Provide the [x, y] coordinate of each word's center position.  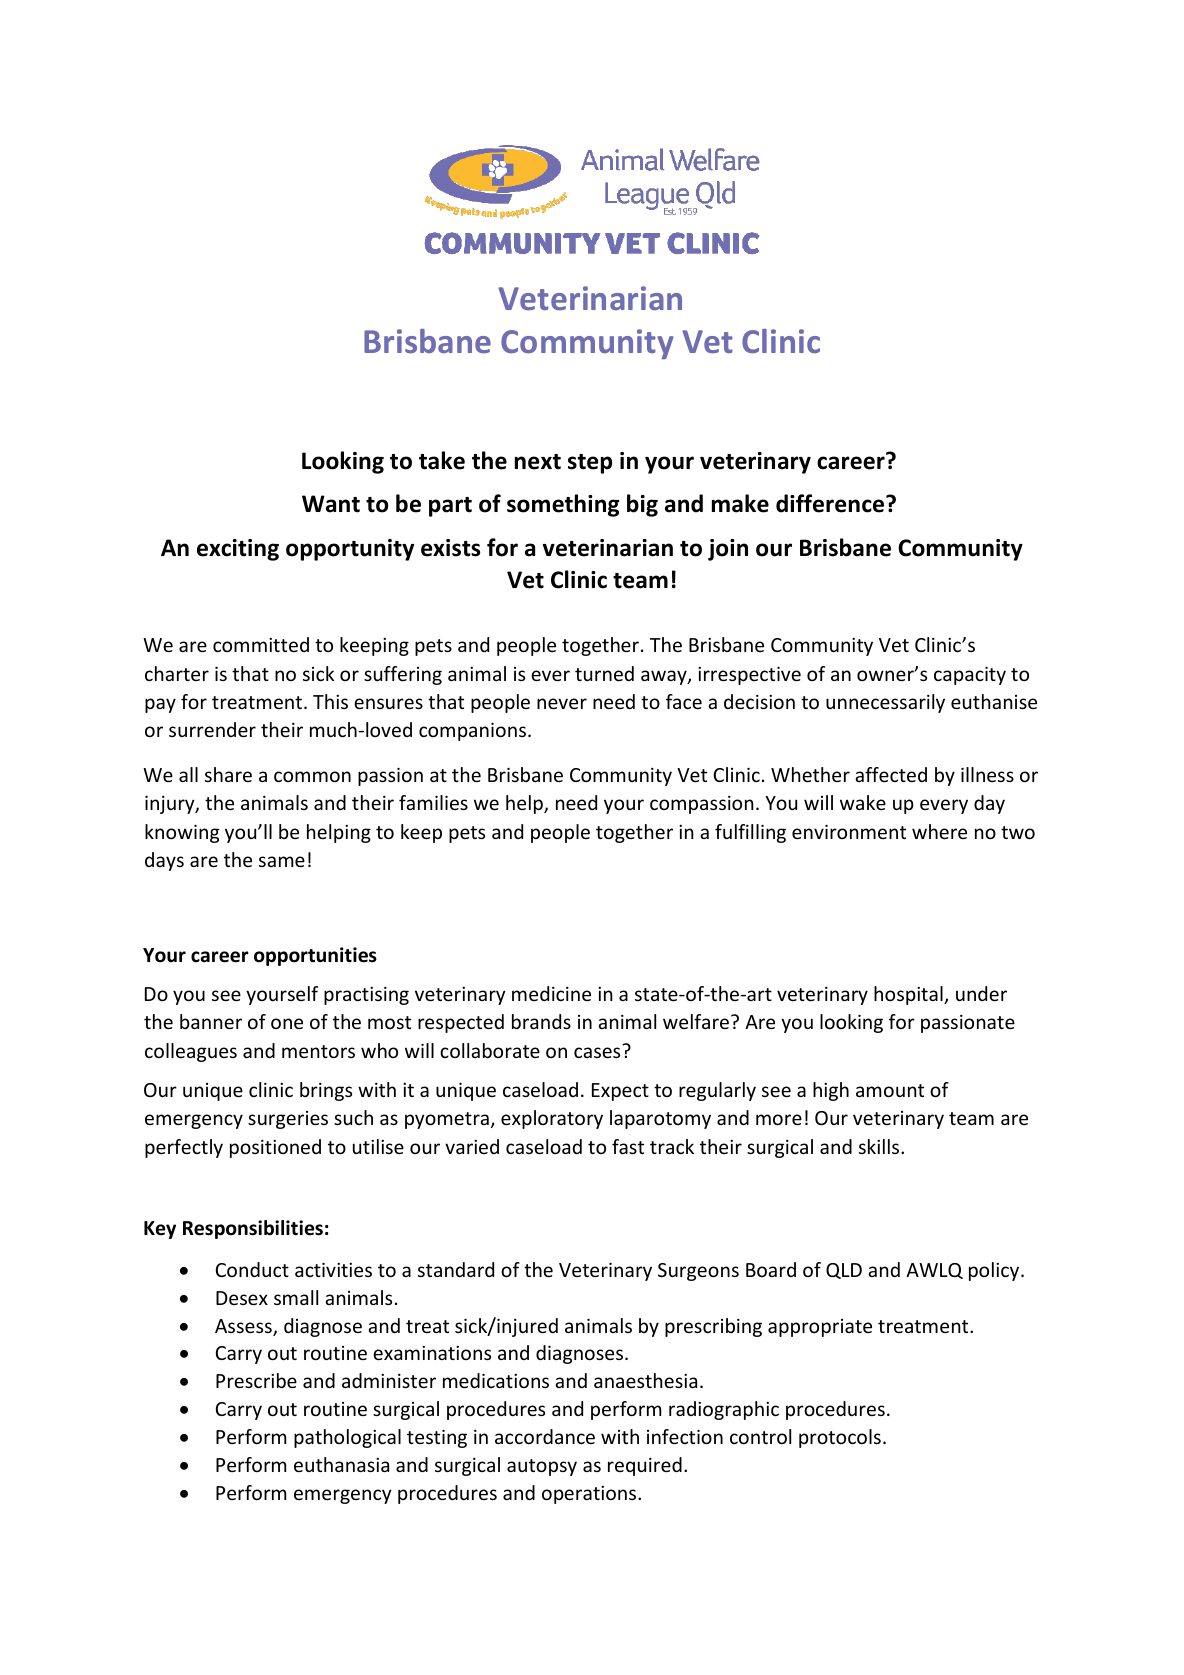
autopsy [542, 1467]
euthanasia [341, 1464]
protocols [840, 1438]
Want [331, 504]
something [563, 505]
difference [830, 503]
